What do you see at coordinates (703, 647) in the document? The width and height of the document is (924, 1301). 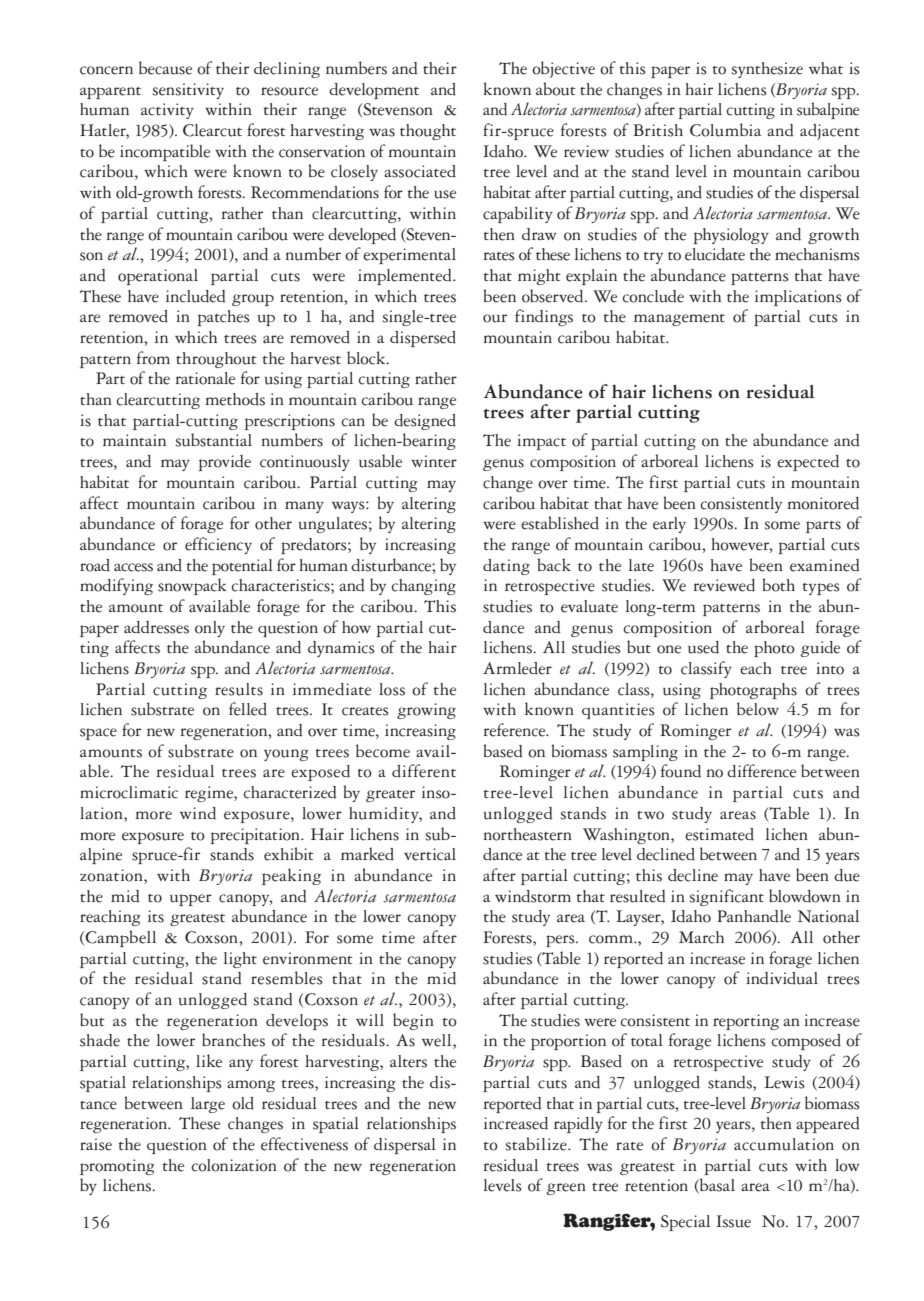 I see `used` at bounding box center [703, 647].
